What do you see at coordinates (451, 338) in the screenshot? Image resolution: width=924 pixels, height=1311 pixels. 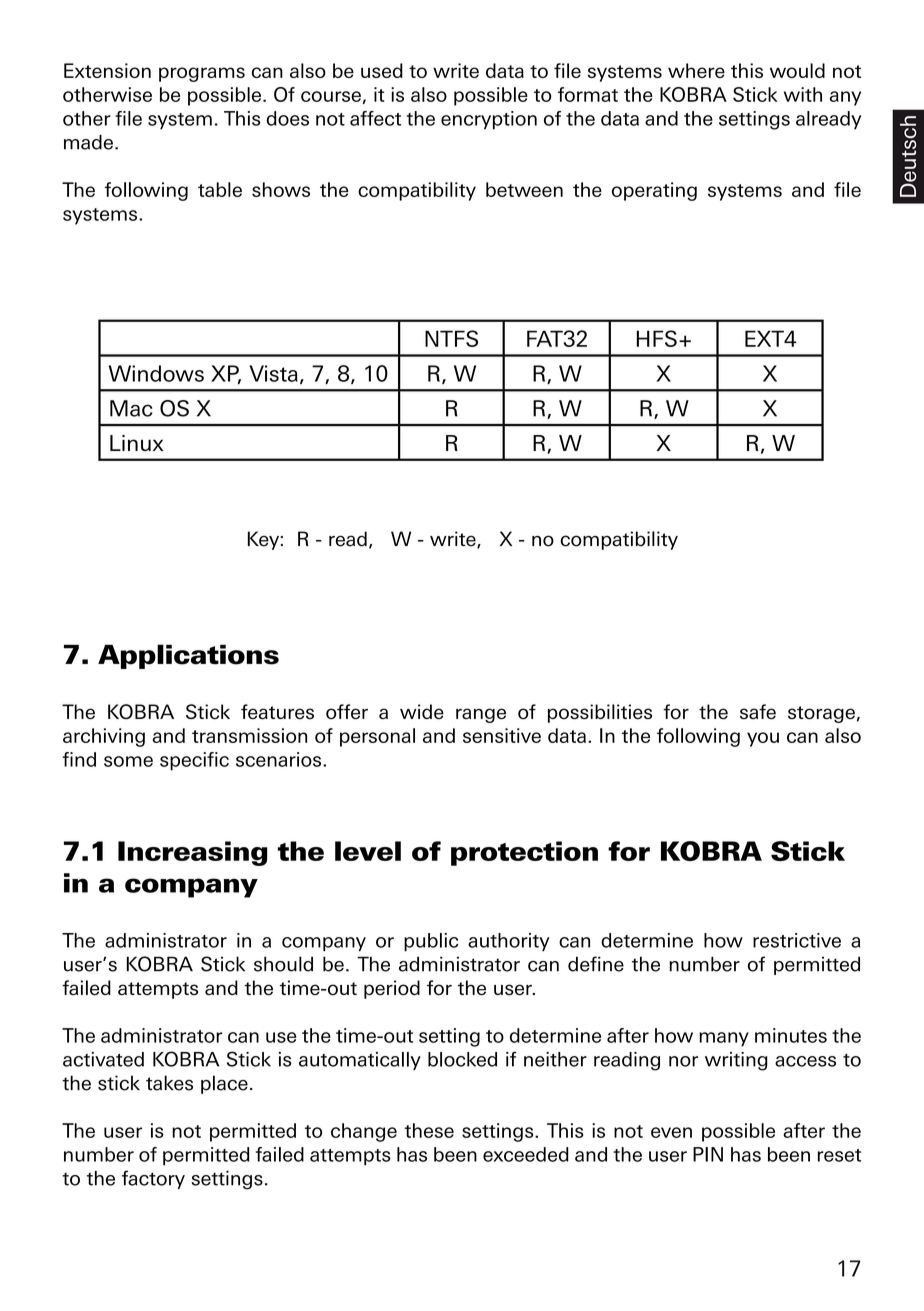 I see `NTFS` at bounding box center [451, 338].
